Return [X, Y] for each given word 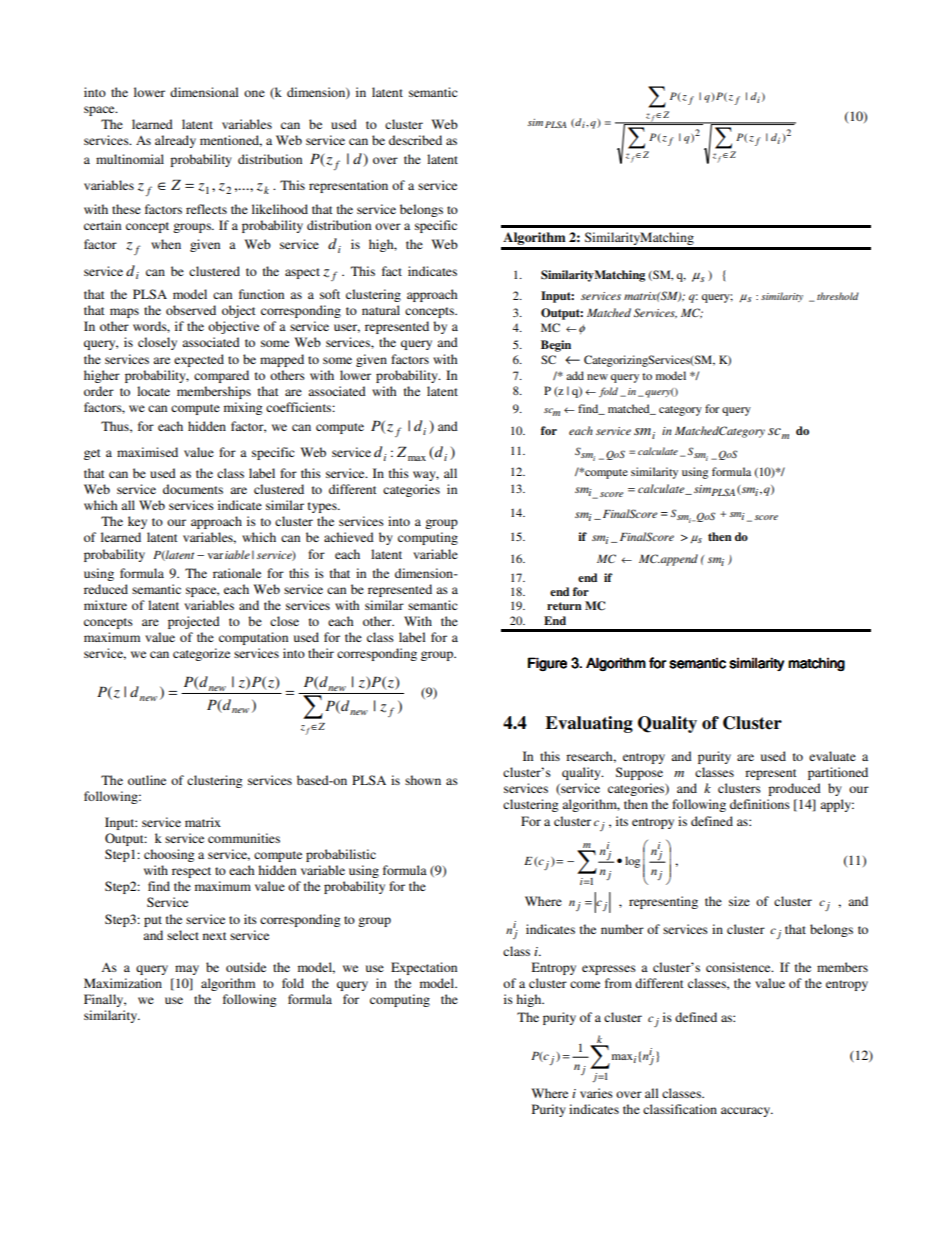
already [175, 141]
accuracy [747, 1112]
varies [596, 1093]
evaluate [832, 756]
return [564, 606]
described [415, 140]
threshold [838, 296]
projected [194, 622]
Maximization [123, 983]
